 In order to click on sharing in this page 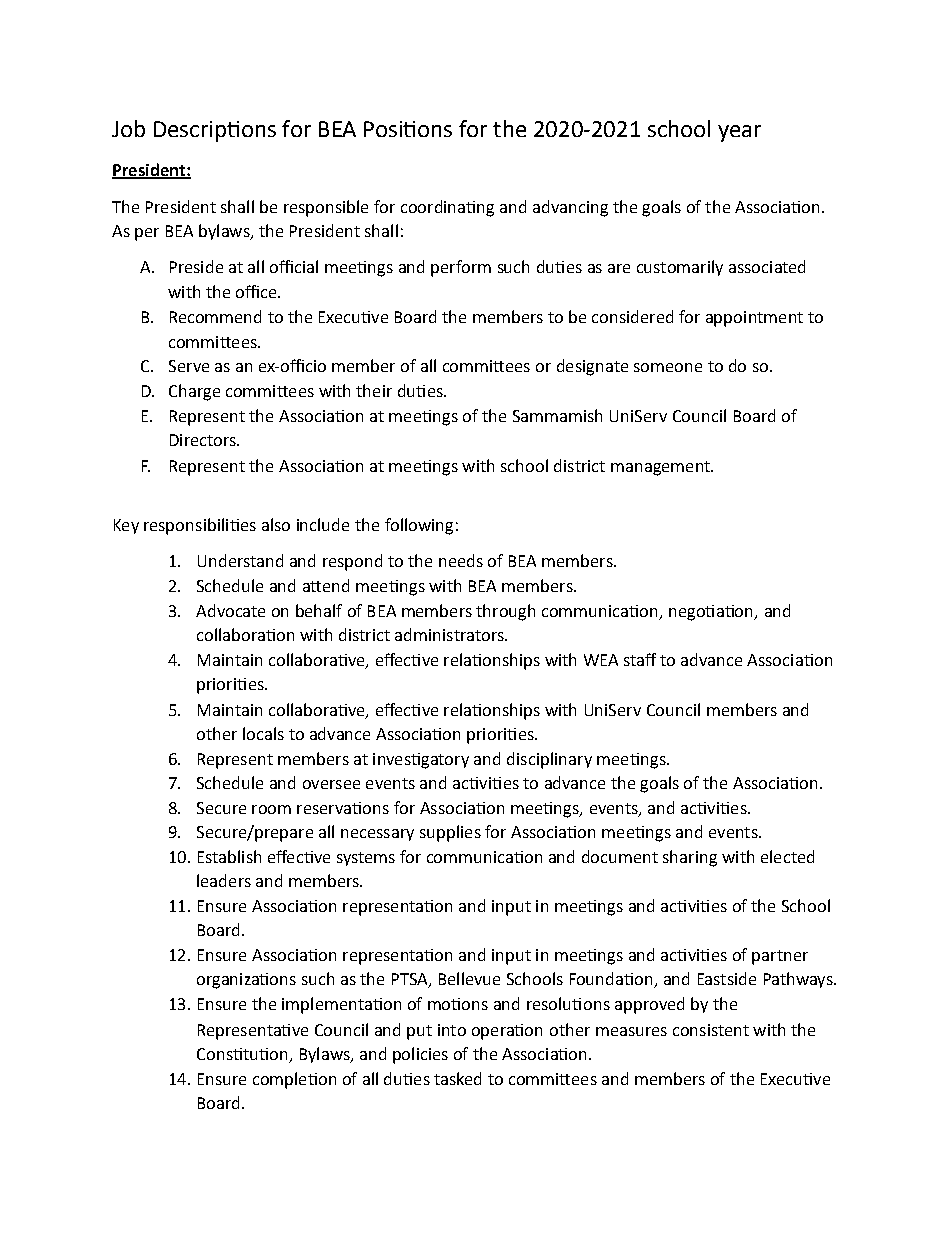, I will do `click(690, 858)`.
